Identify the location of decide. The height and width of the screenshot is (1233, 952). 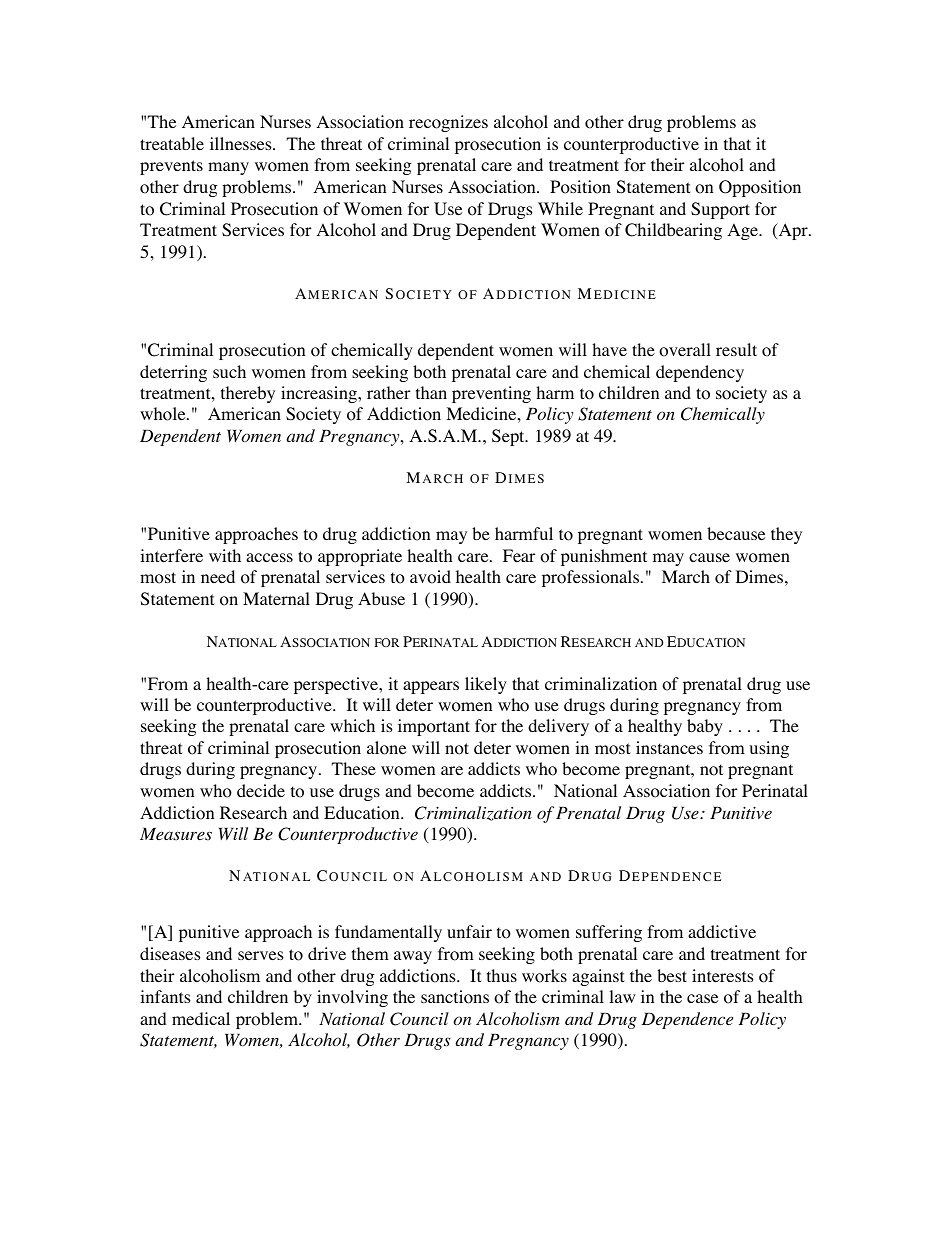
(261, 790).
